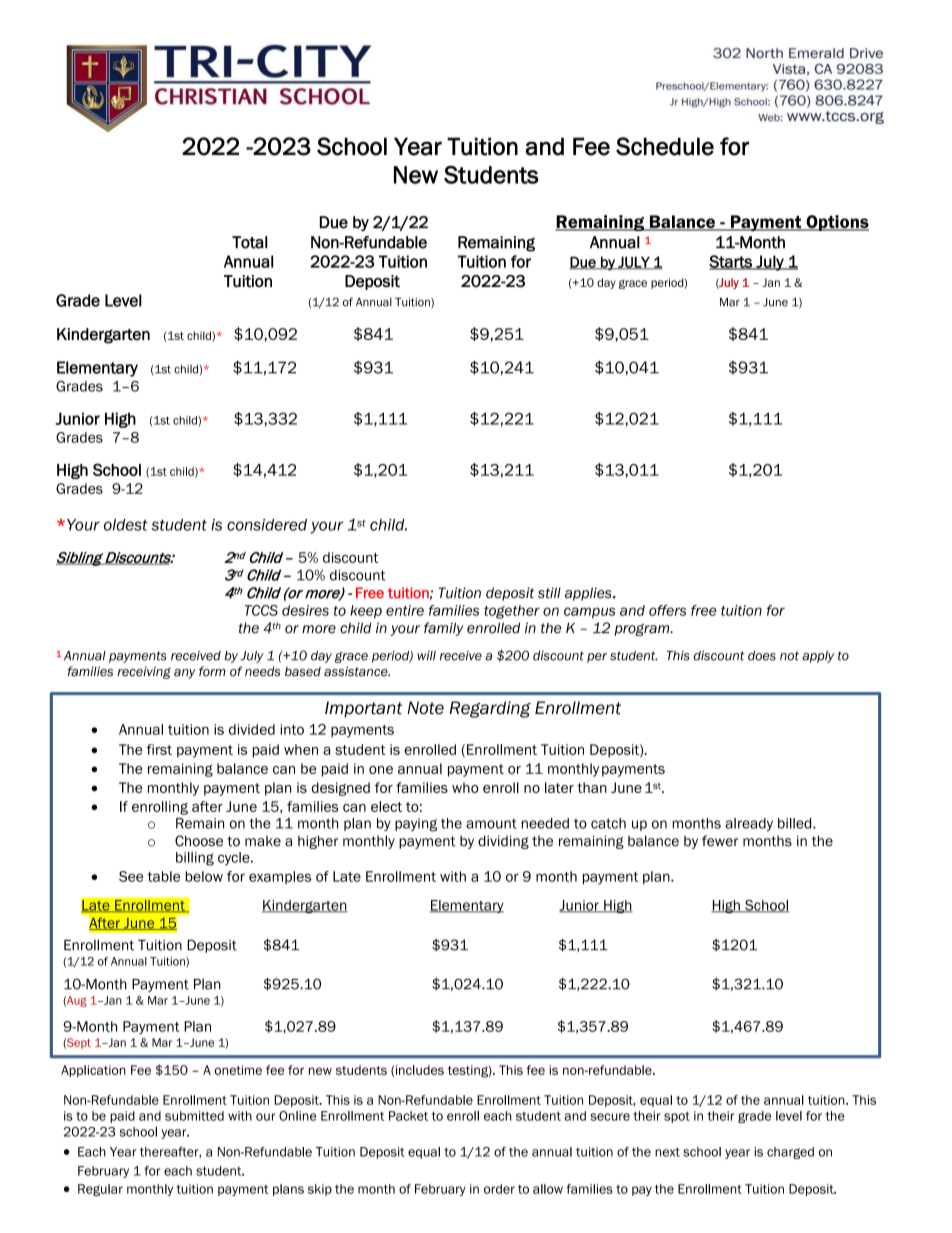 The width and height of the image is (952, 1233). Describe the element at coordinates (305, 610) in the image. I see `desires` at that location.
